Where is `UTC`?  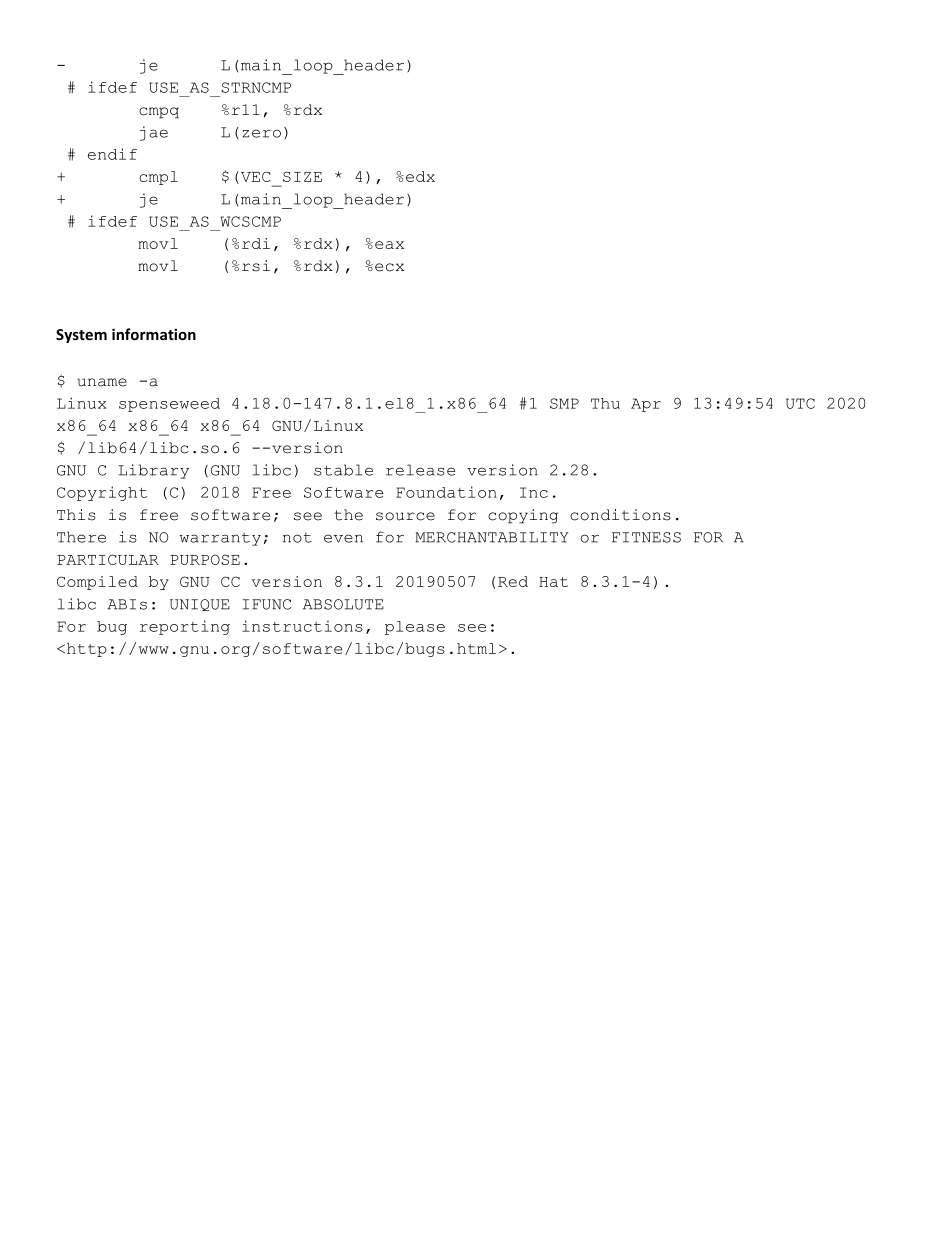 UTC is located at coordinates (800, 403).
